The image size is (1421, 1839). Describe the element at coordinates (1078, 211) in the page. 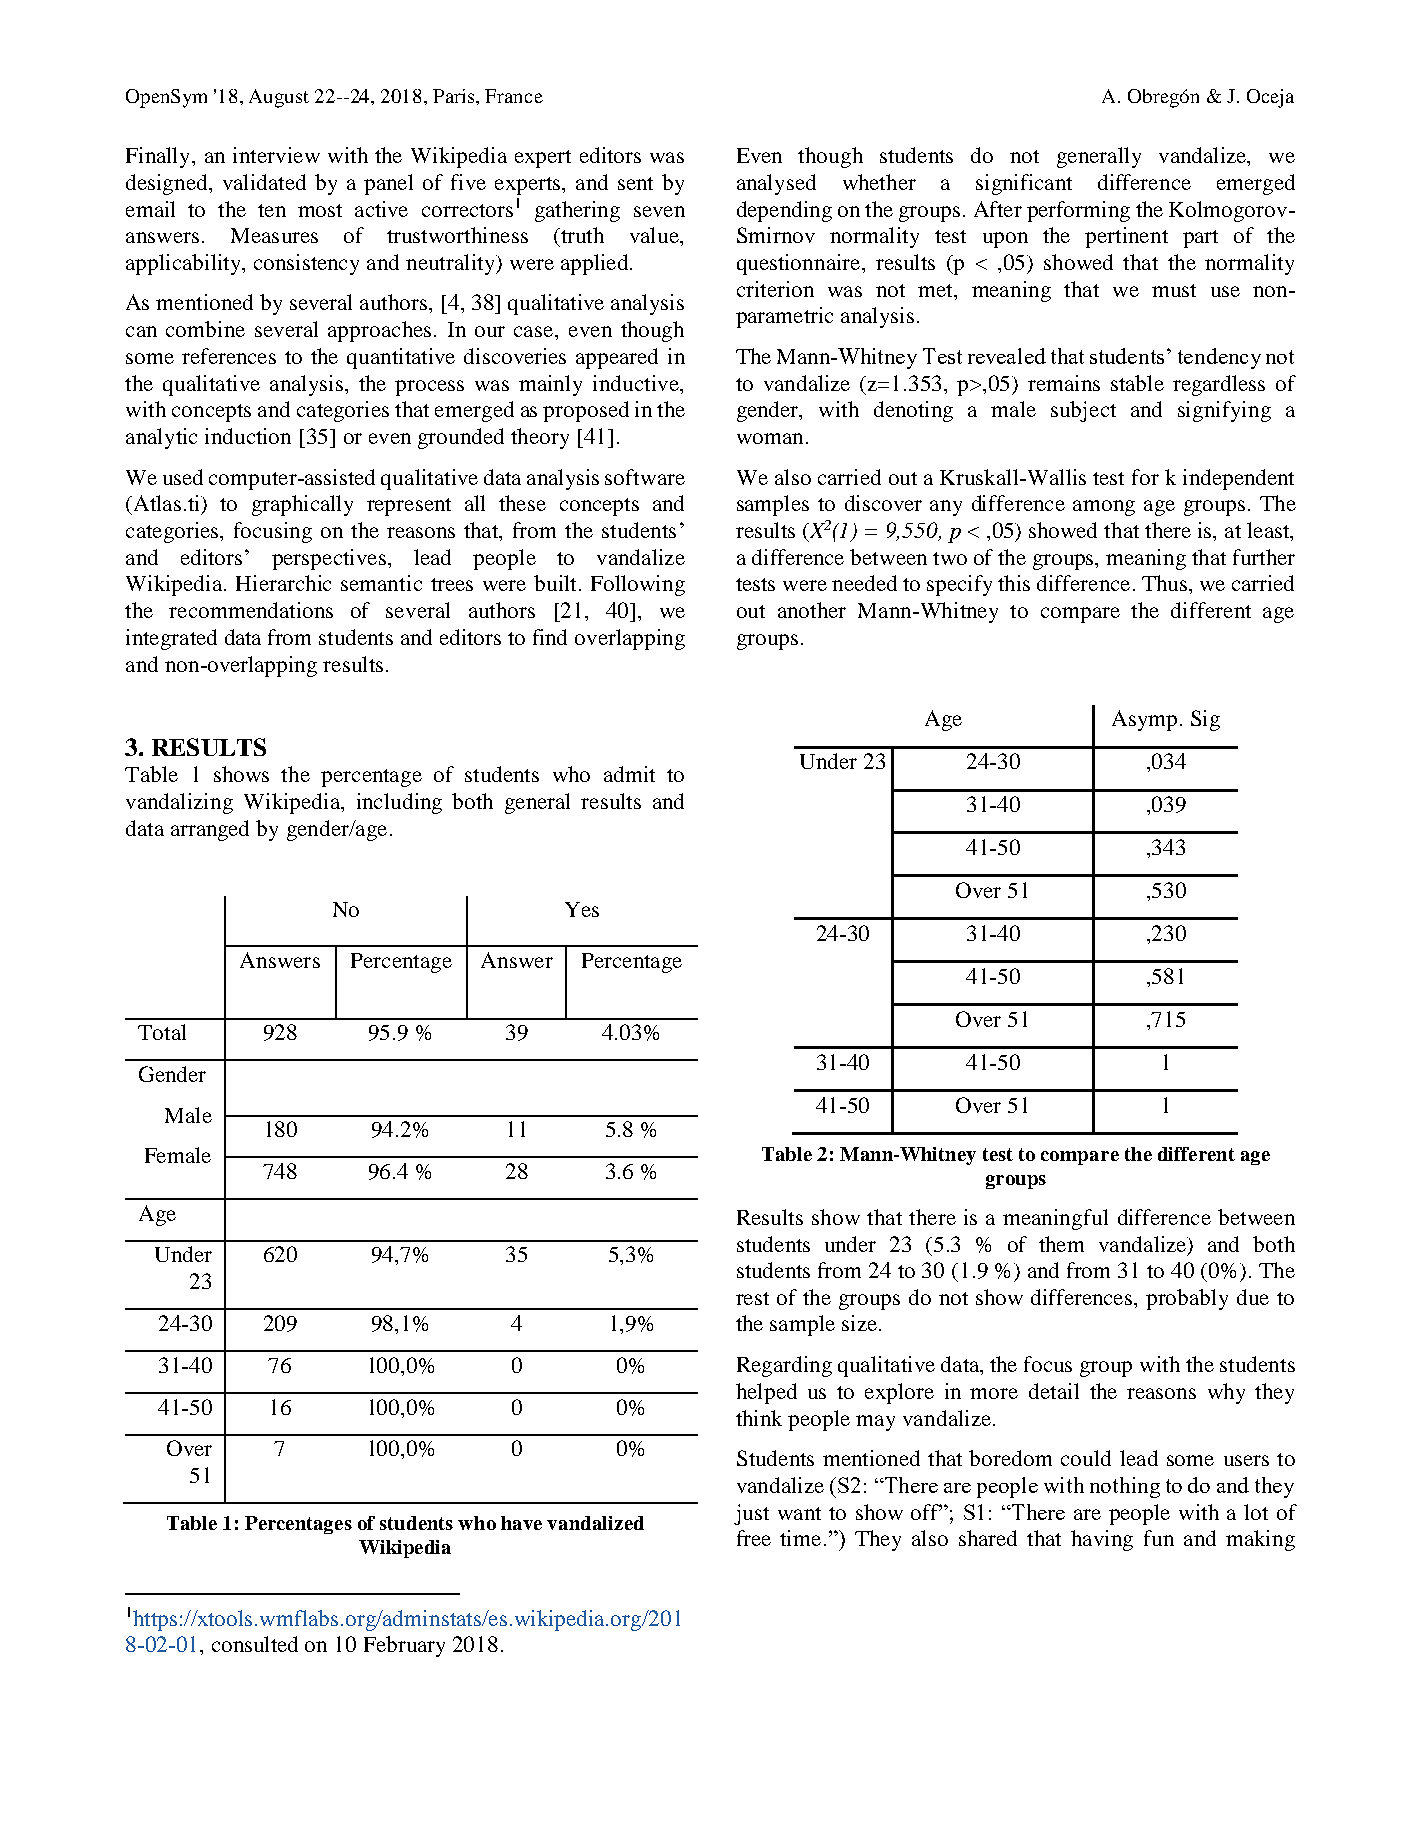

I see `performing` at that location.
